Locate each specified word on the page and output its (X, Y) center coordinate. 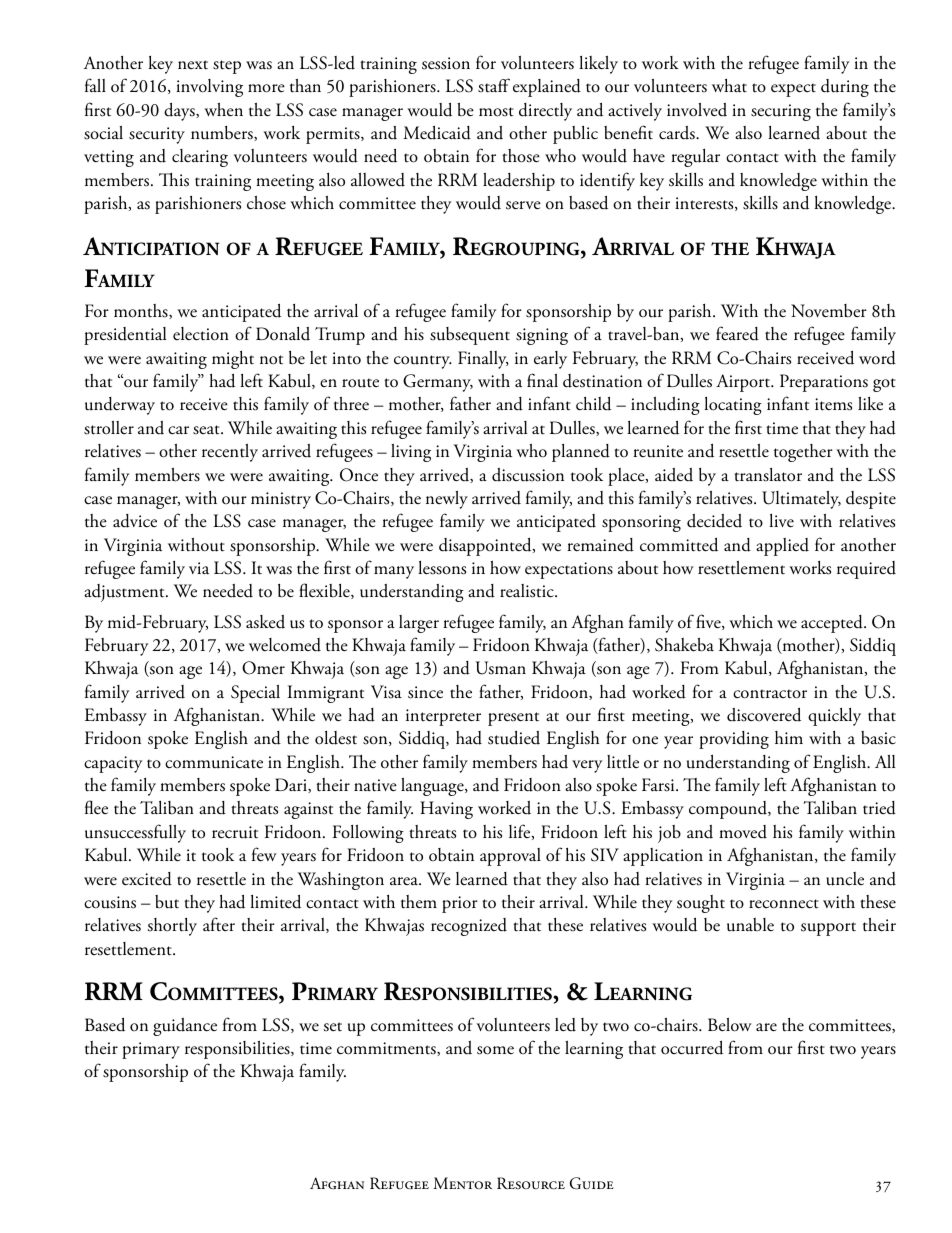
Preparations (824, 383)
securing (781, 112)
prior (460, 904)
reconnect (784, 904)
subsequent (470, 336)
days (180, 111)
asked (265, 622)
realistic (528, 591)
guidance (185, 1027)
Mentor (462, 1183)
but (167, 902)
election (201, 334)
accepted (833, 624)
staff (494, 85)
